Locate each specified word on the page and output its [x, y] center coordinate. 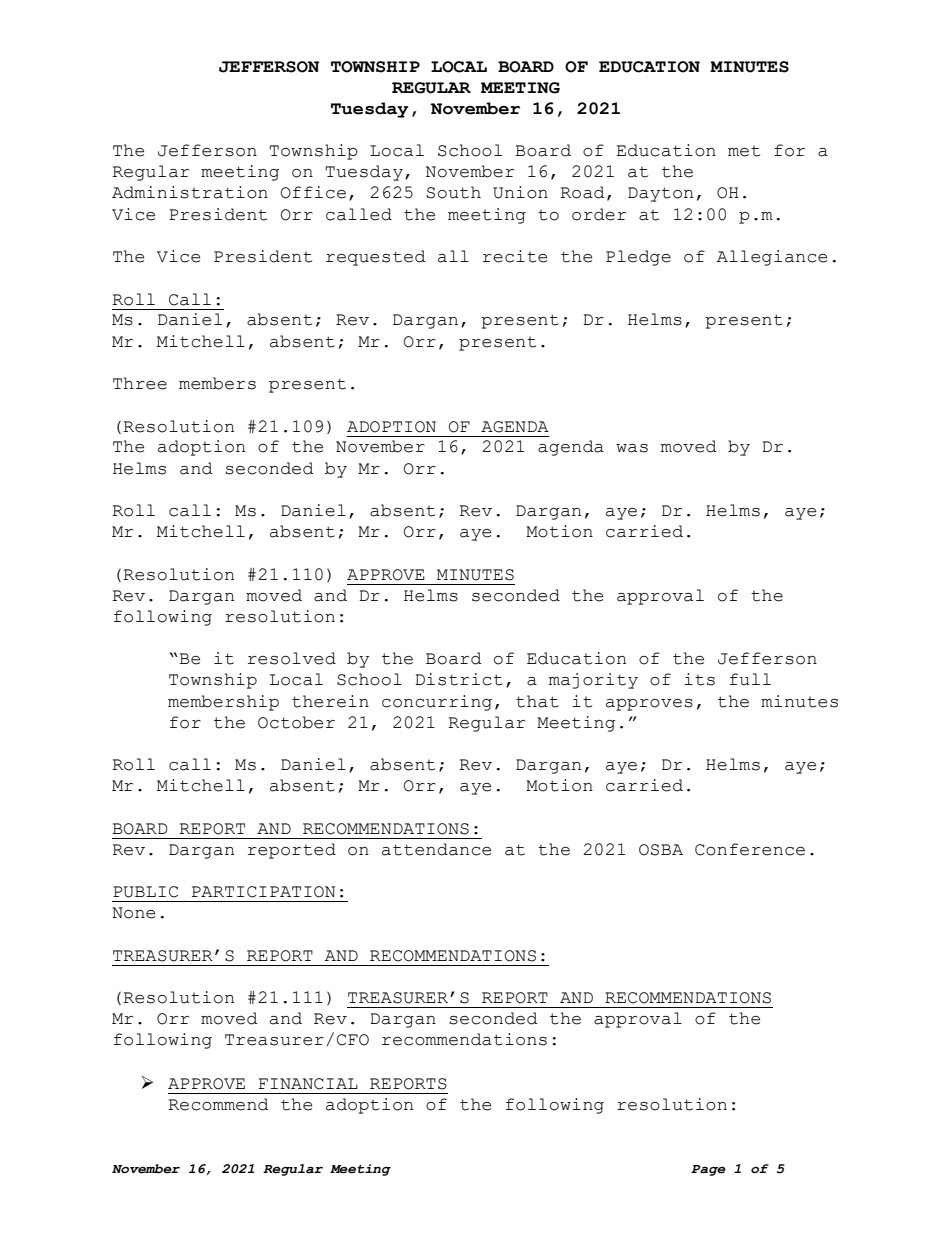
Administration [190, 192]
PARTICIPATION [263, 892]
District [459, 679]
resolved [292, 658]
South [454, 192]
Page [708, 1170]
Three [140, 383]
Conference [750, 849]
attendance [436, 849]
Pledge [638, 258]
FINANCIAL [308, 1084]
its [699, 679]
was [632, 448]
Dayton [660, 194]
